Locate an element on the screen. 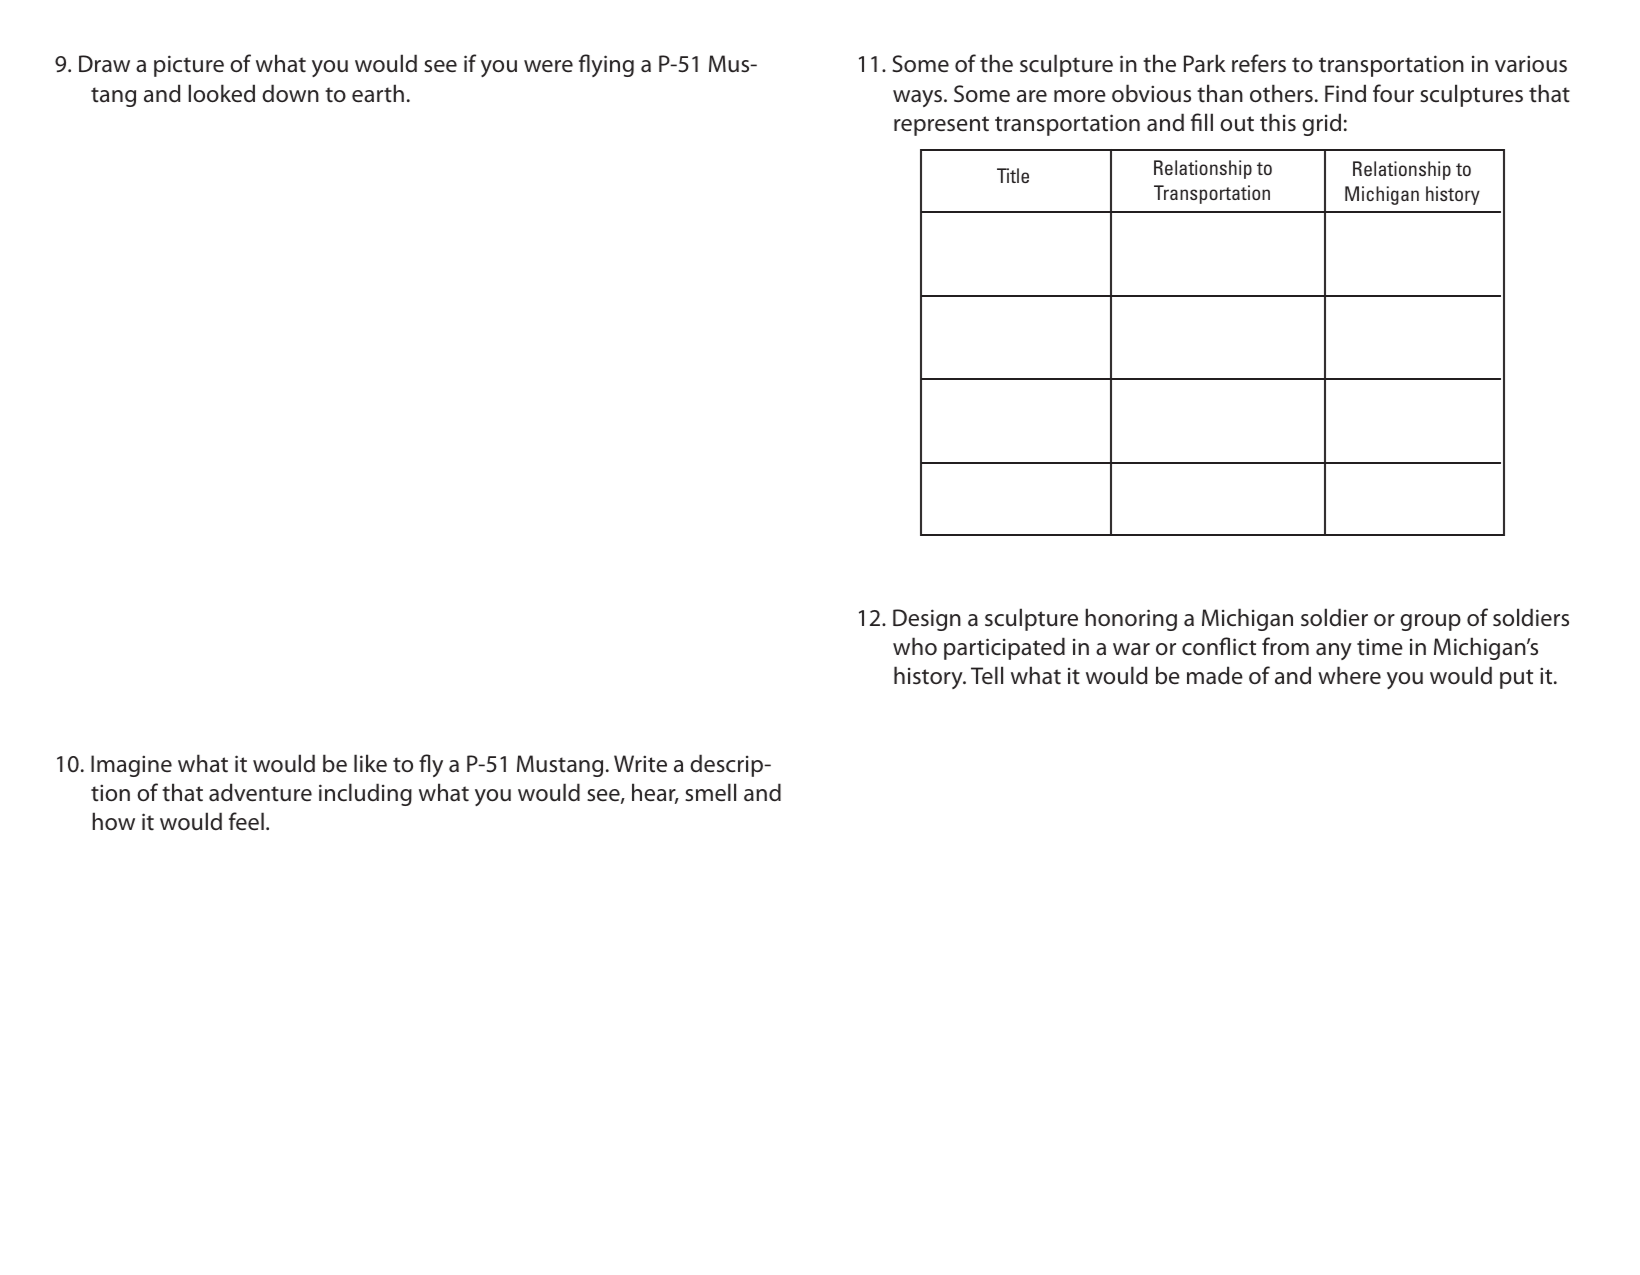 The width and height of the screenshot is (1640, 1275). ways is located at coordinates (919, 98).
